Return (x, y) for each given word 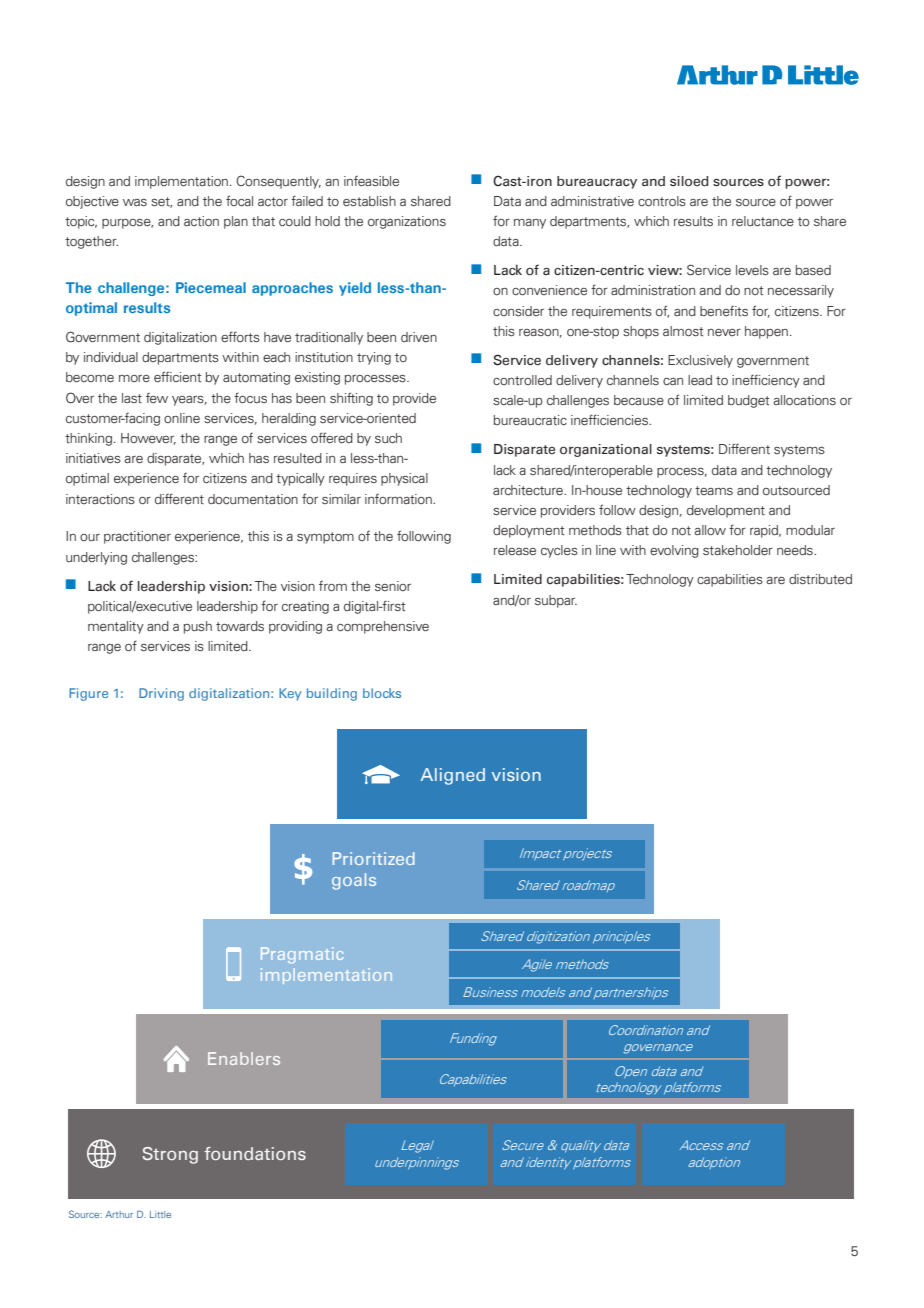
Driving (161, 694)
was (135, 202)
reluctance (763, 221)
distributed (820, 579)
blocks (382, 693)
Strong (170, 1155)
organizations (407, 222)
